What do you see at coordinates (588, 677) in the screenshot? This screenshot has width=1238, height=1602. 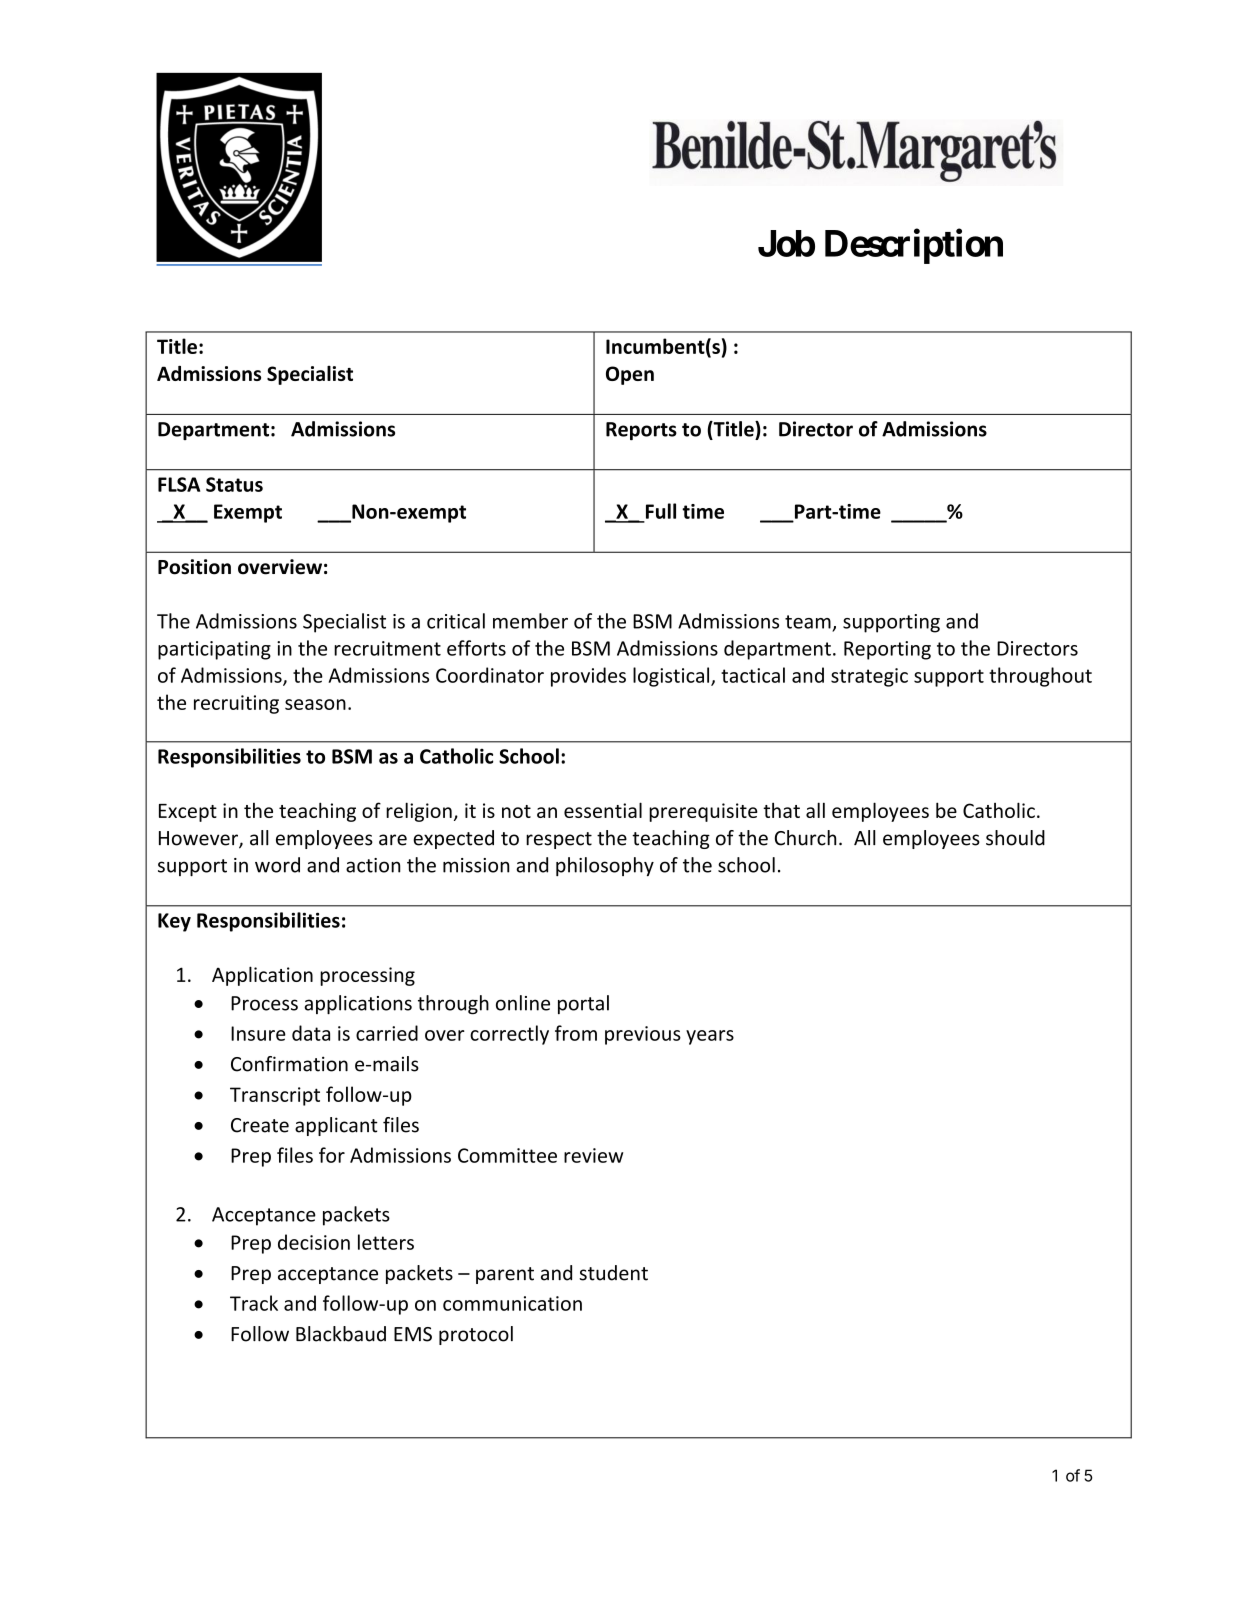 I see `provides` at bounding box center [588, 677].
